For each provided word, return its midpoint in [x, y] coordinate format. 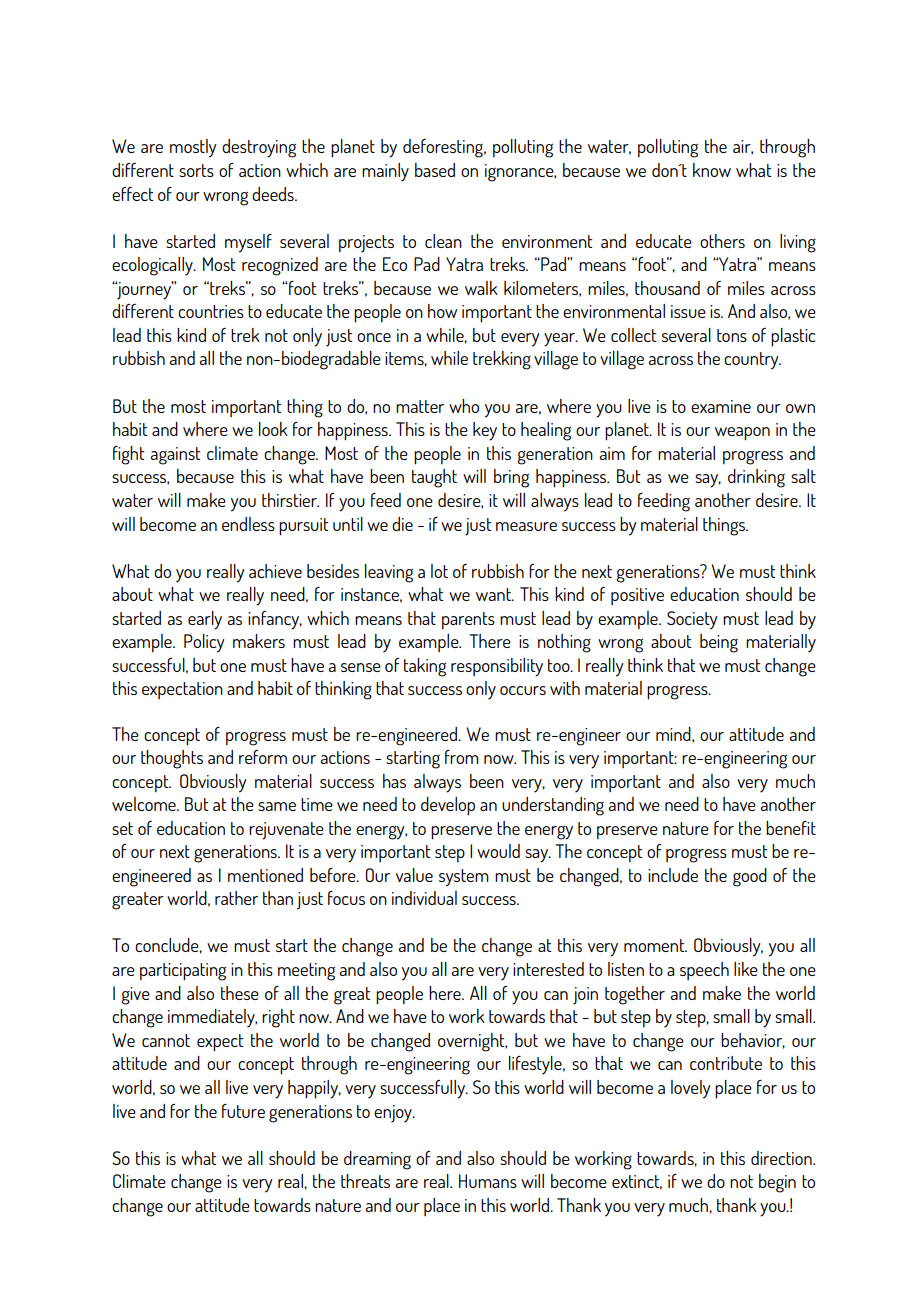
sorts [196, 170]
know [712, 170]
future [243, 1110]
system [464, 878]
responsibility [497, 667]
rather [236, 898]
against [175, 456]
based [435, 170]
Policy [204, 643]
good [750, 877]
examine [721, 406]
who [464, 406]
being [719, 643]
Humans [488, 1181]
